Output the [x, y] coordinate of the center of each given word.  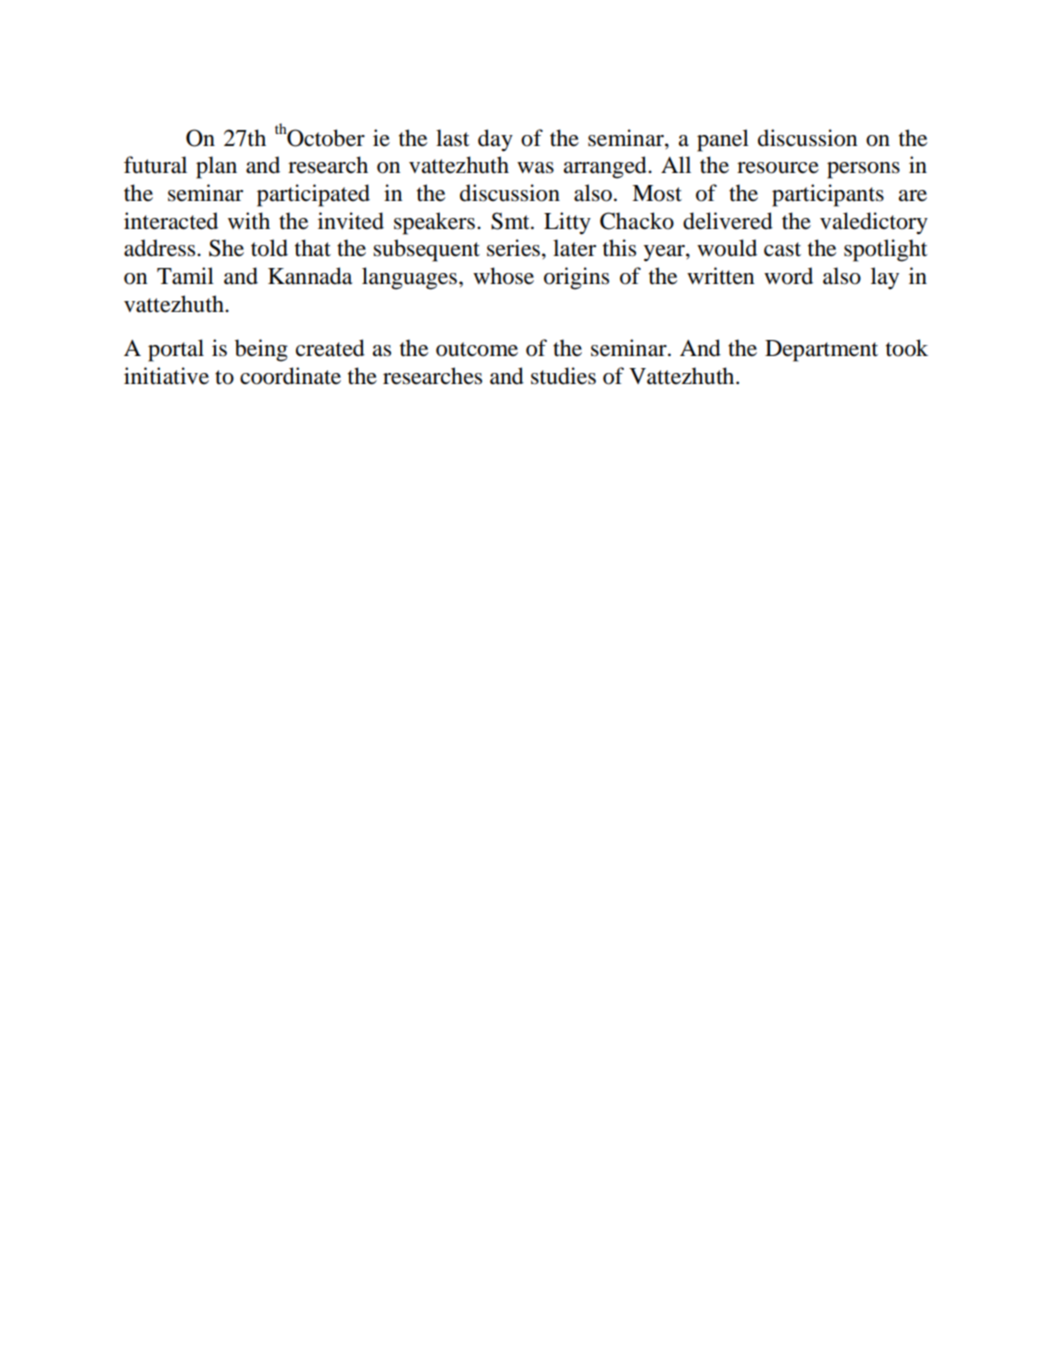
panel [723, 140]
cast [782, 249]
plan [216, 167]
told [269, 248]
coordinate [290, 376]
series [513, 248]
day [495, 140]
